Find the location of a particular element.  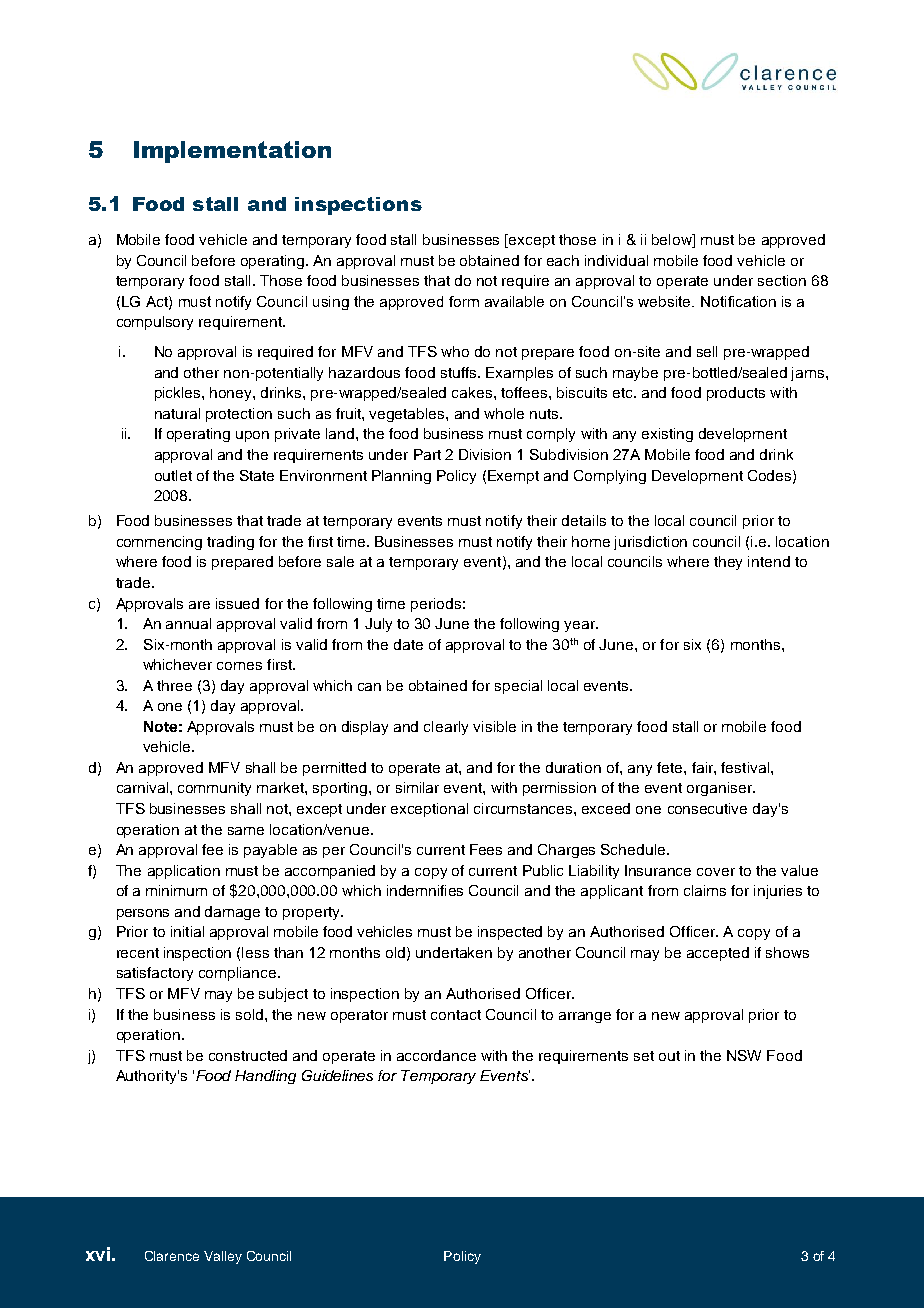

Planning is located at coordinates (401, 477).
